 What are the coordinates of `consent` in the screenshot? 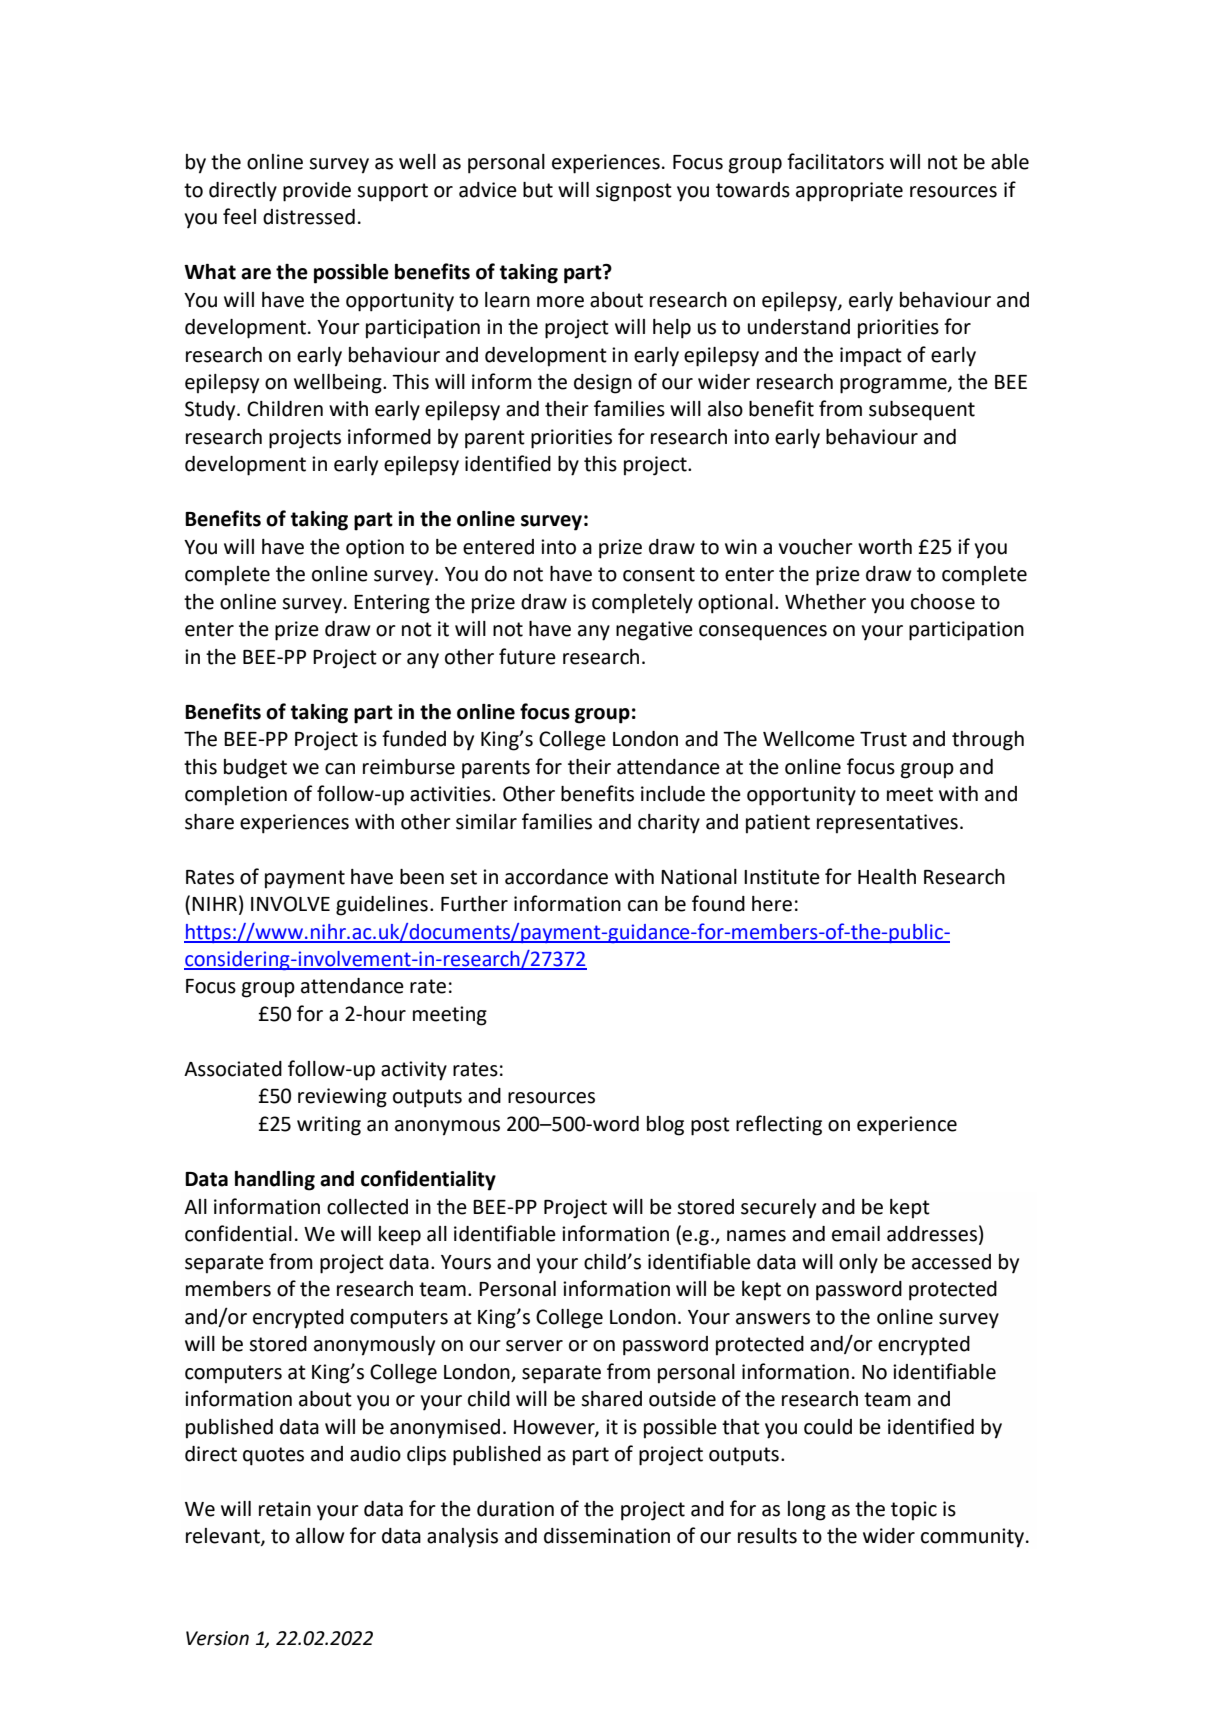 It's located at (659, 574).
